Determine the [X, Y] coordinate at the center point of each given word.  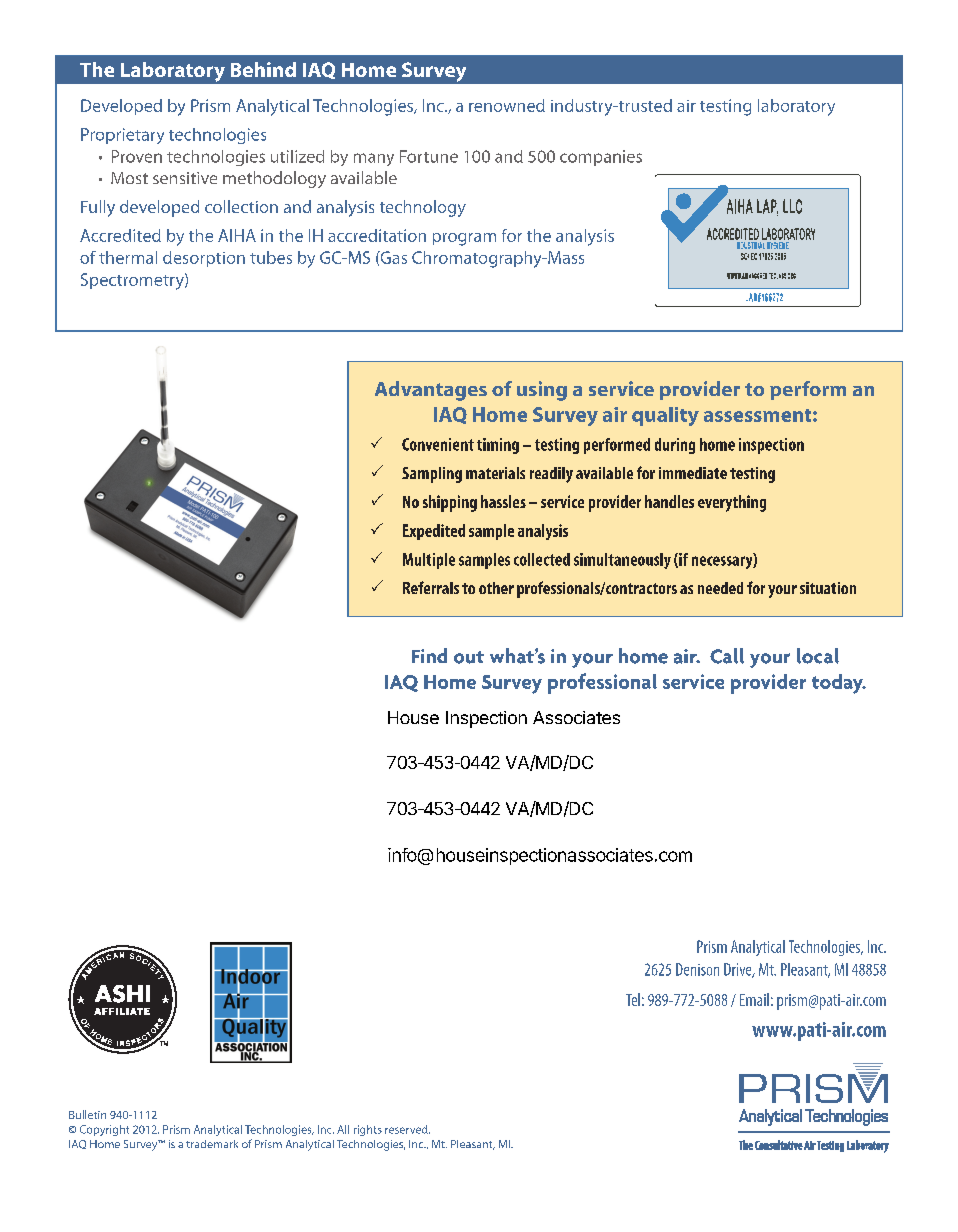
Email [754, 999]
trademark [212, 1144]
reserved [407, 1129]
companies [601, 158]
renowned [507, 105]
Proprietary [122, 136]
